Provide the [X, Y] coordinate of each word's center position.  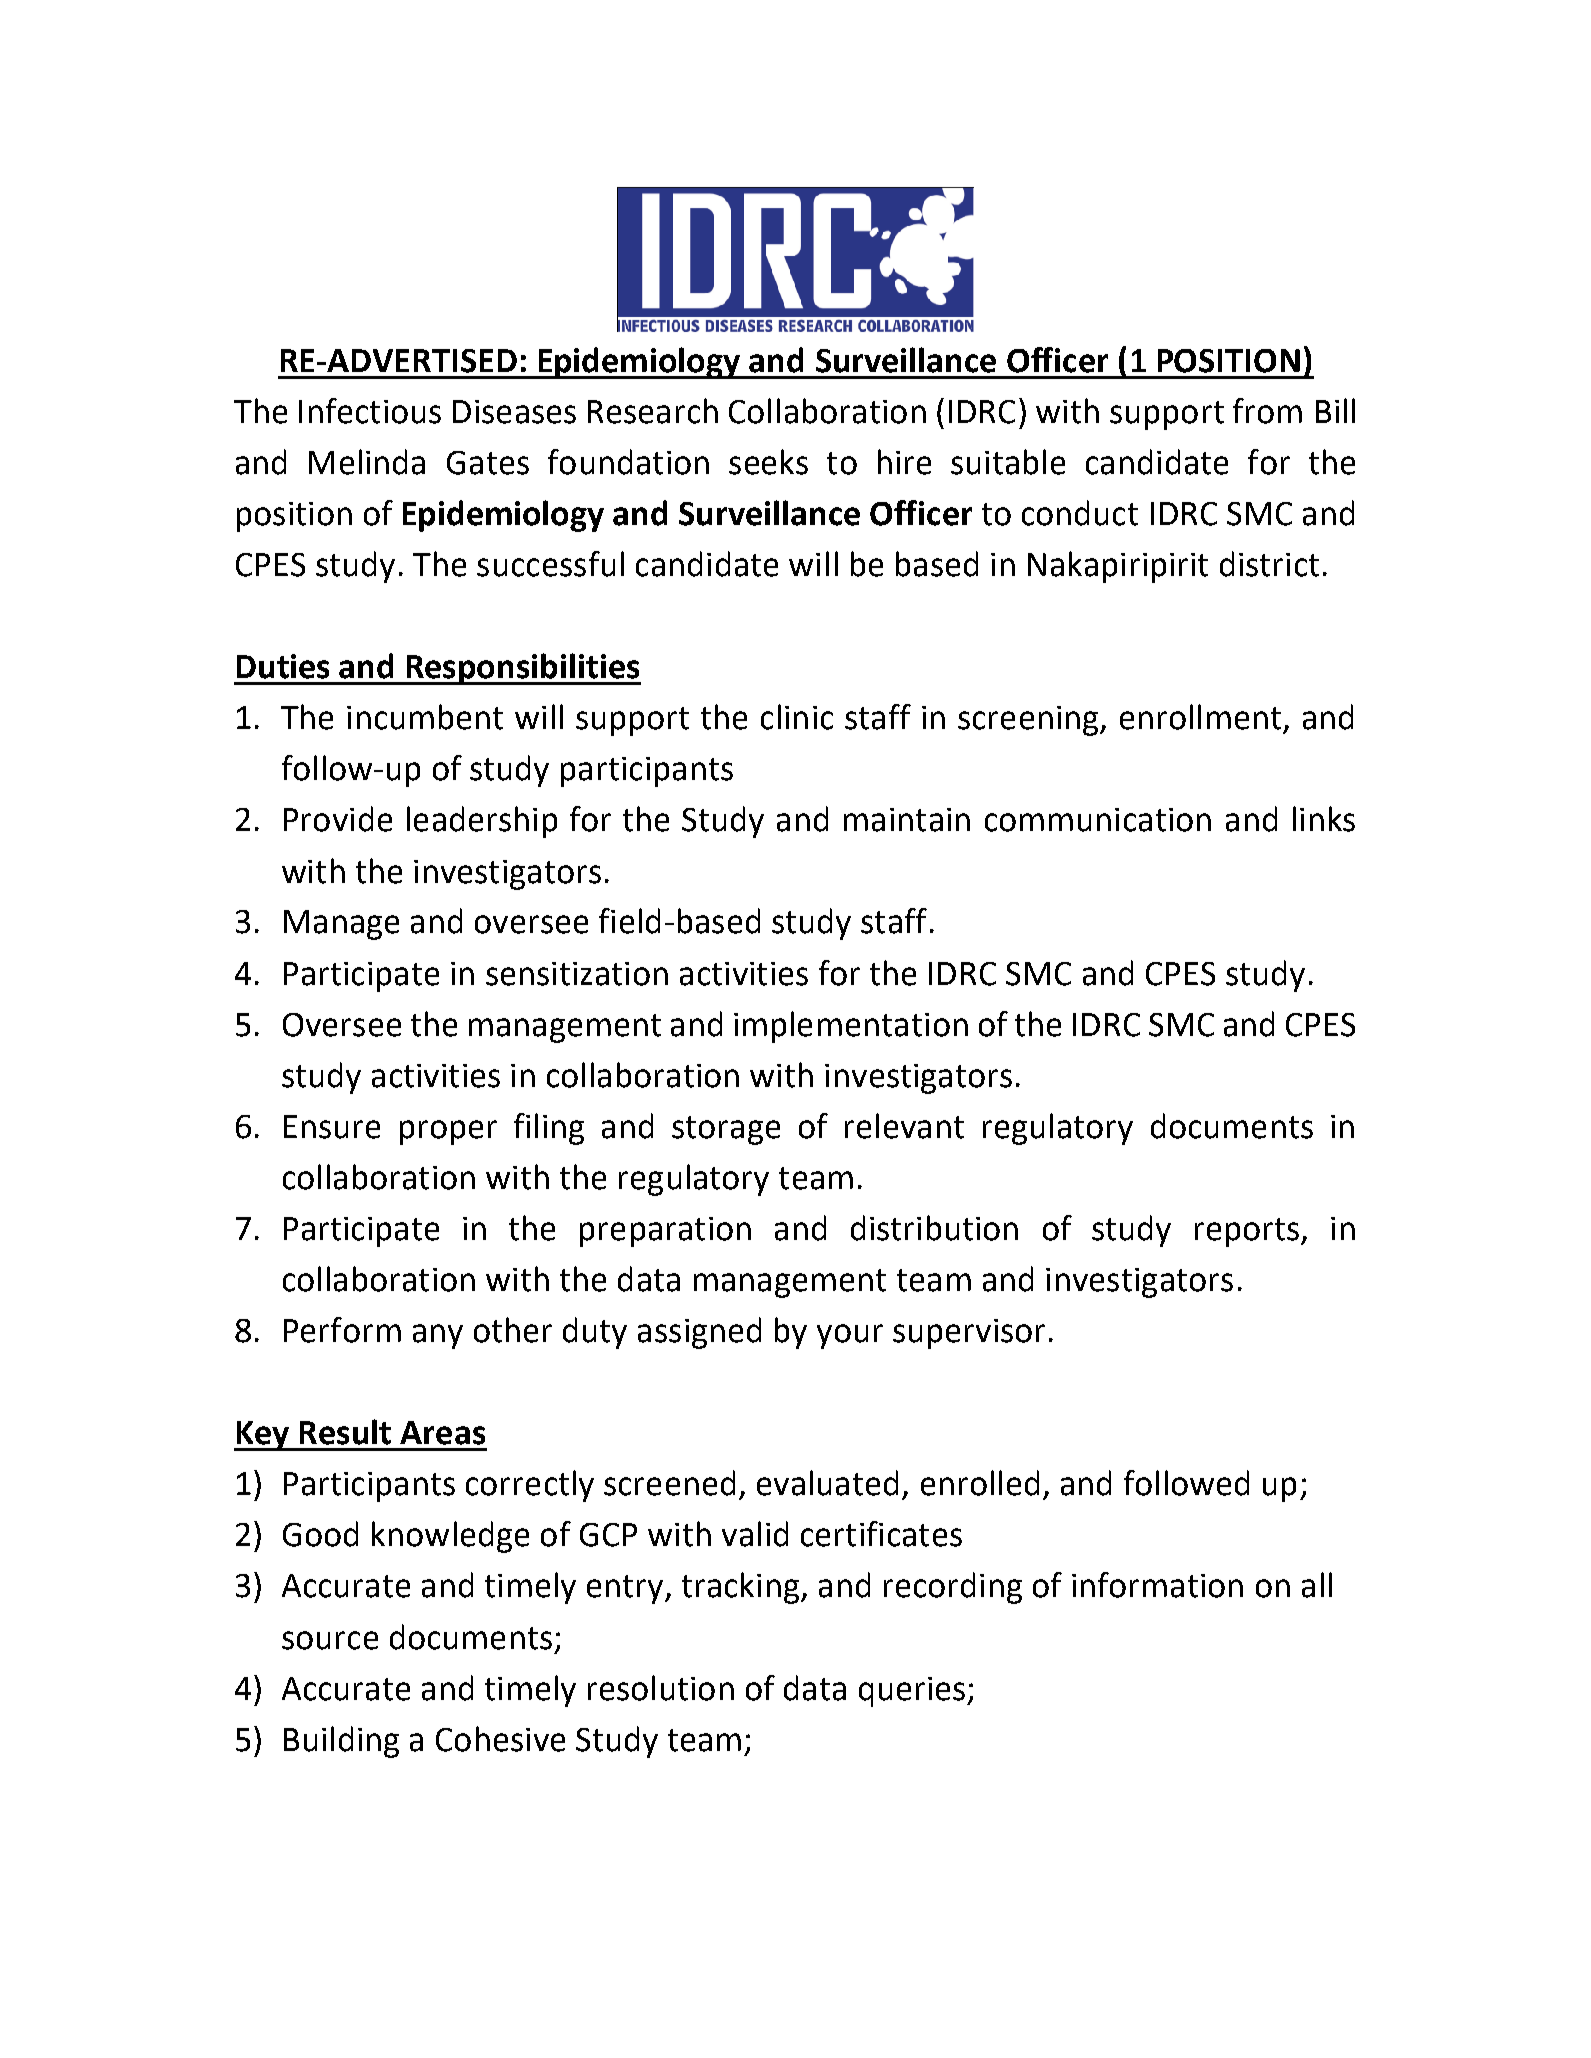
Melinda [367, 462]
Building [341, 1742]
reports [1247, 1232]
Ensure [332, 1127]
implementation [851, 1027]
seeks [768, 462]
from [1267, 411]
